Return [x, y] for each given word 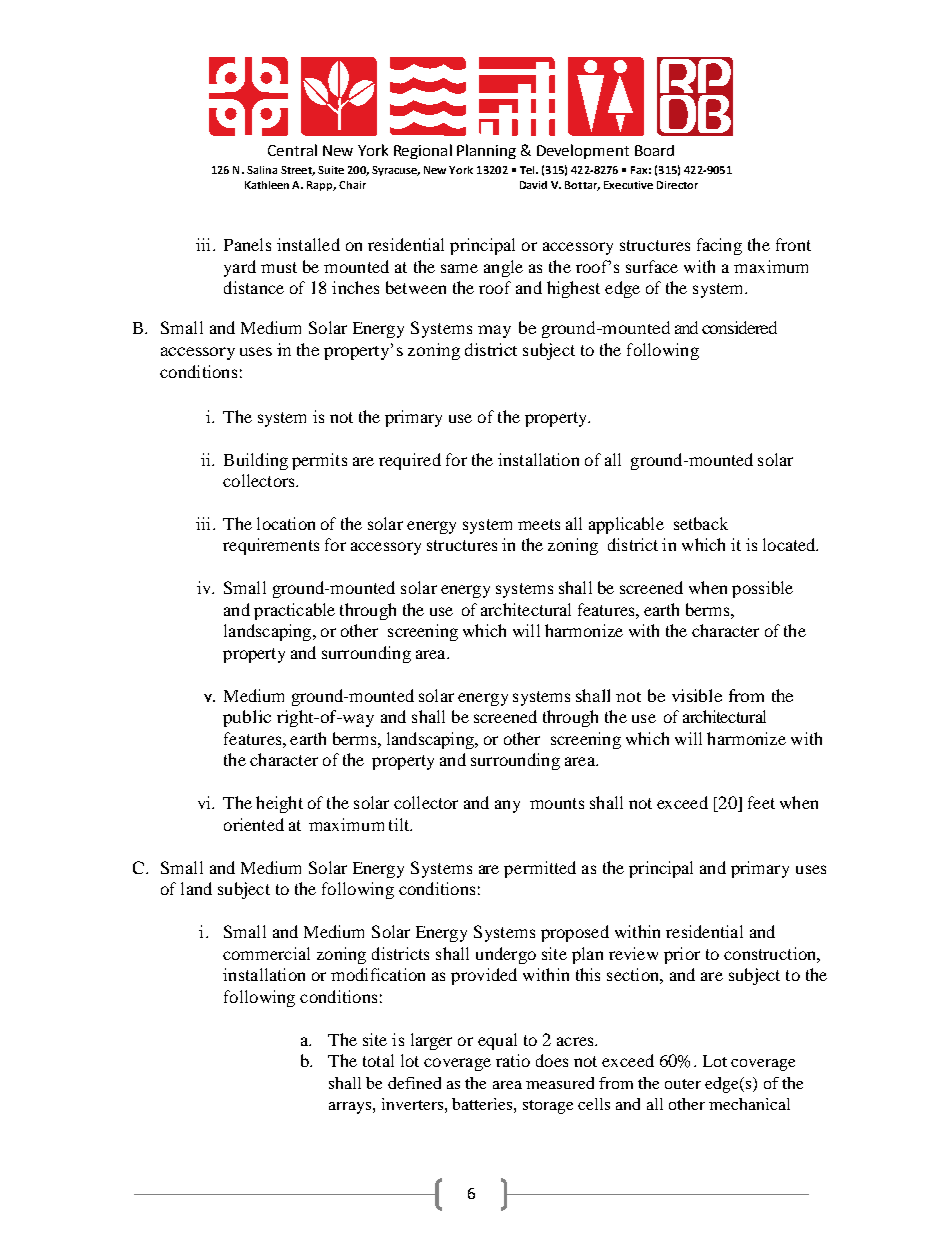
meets [539, 524]
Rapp [321, 186]
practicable [294, 611]
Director [677, 185]
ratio [513, 1060]
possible [762, 589]
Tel [528, 170]
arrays [350, 1108]
